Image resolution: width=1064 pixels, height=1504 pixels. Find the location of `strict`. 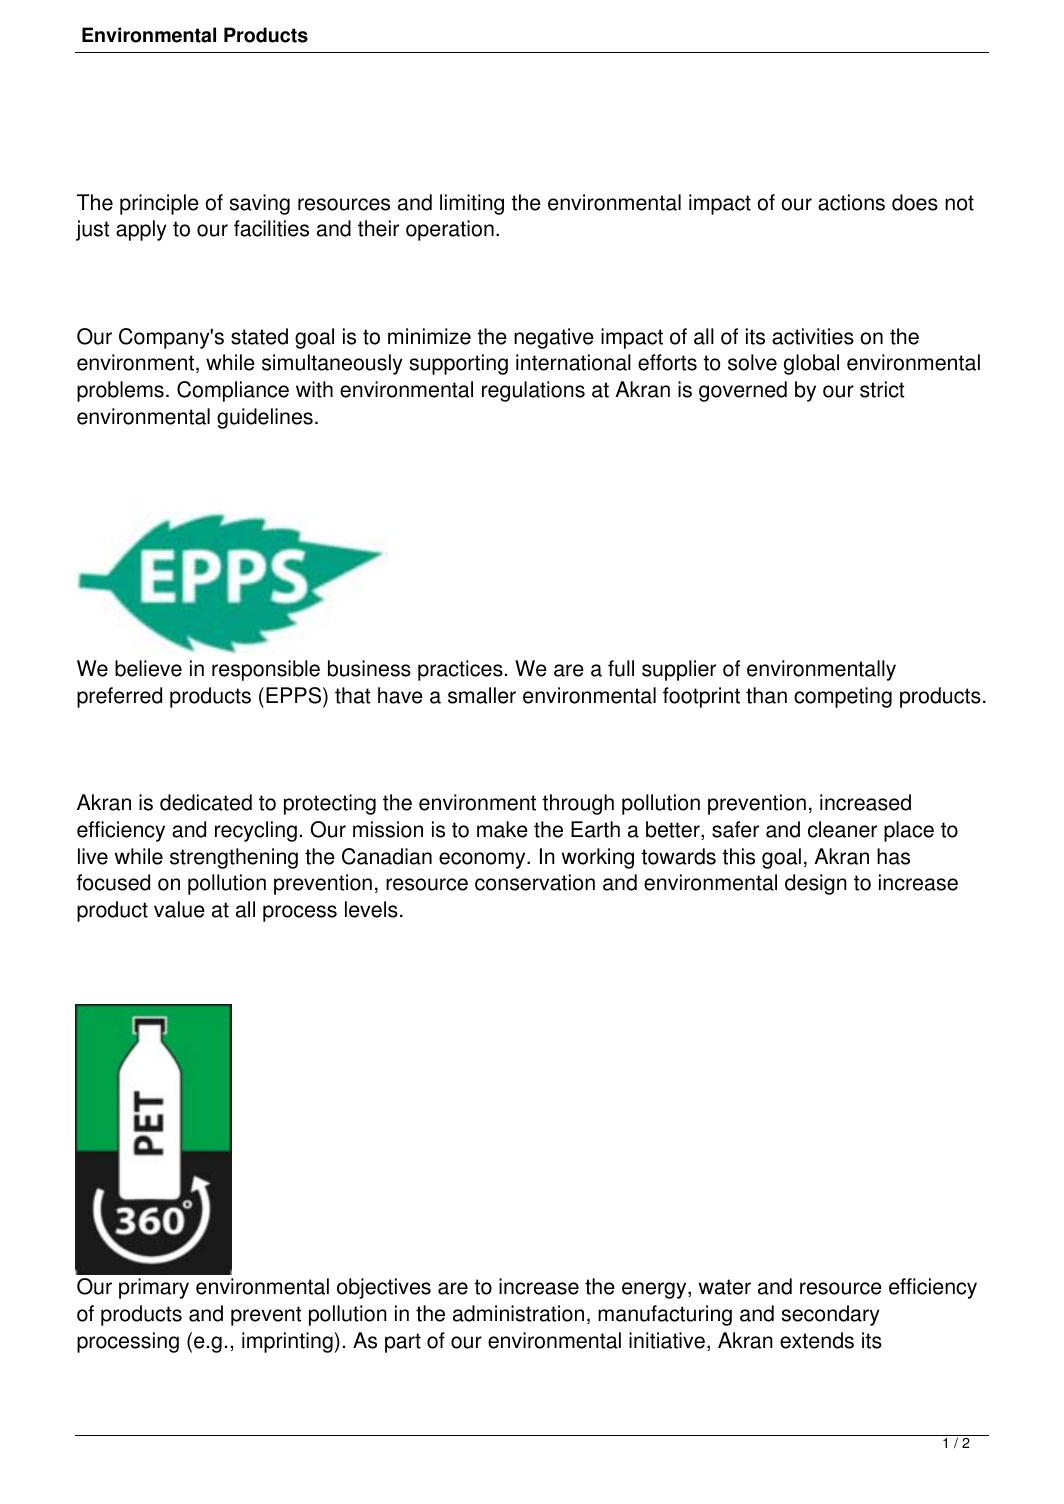

strict is located at coordinates (882, 389).
